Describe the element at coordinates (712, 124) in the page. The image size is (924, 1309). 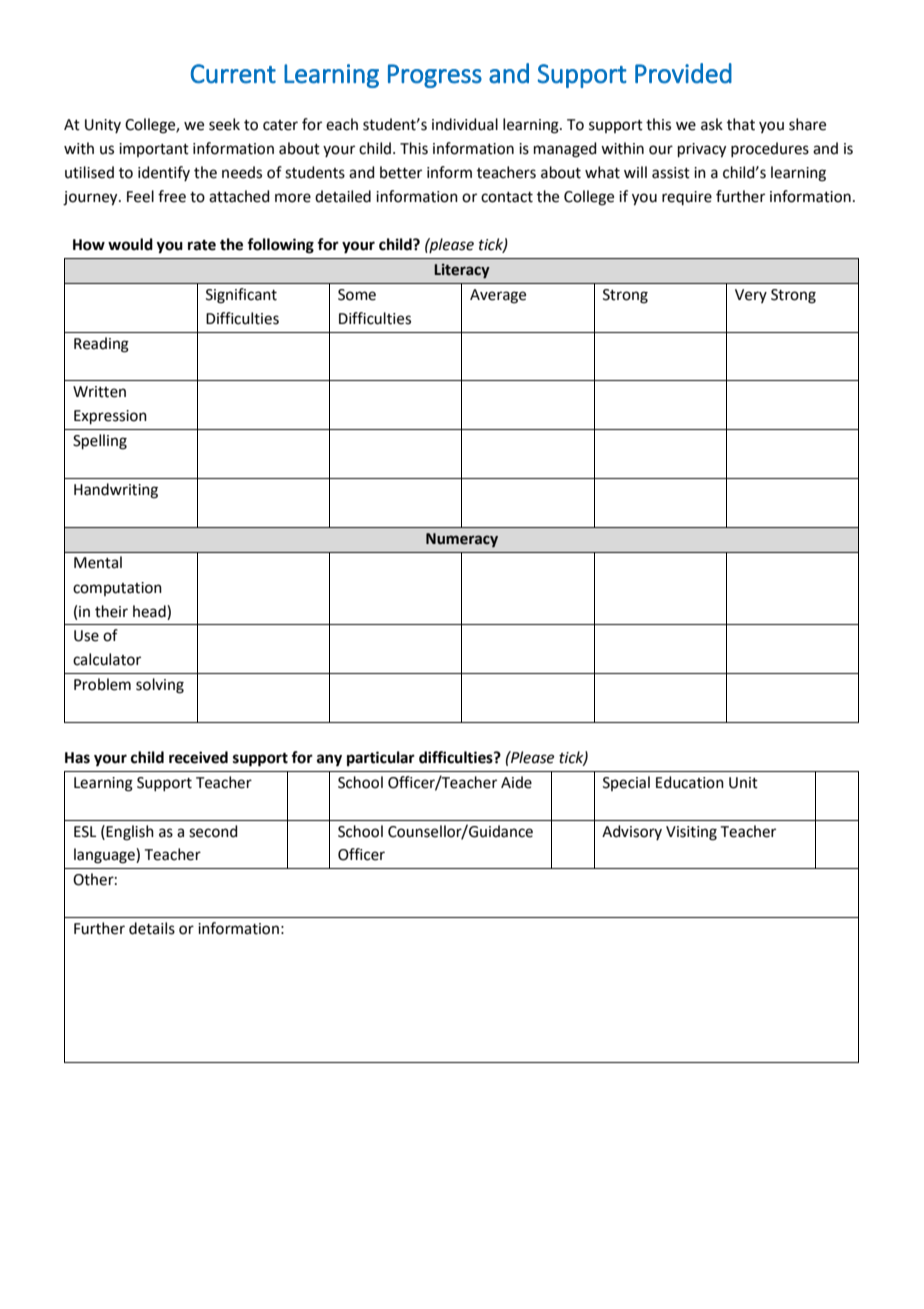
I see `ask` at that location.
